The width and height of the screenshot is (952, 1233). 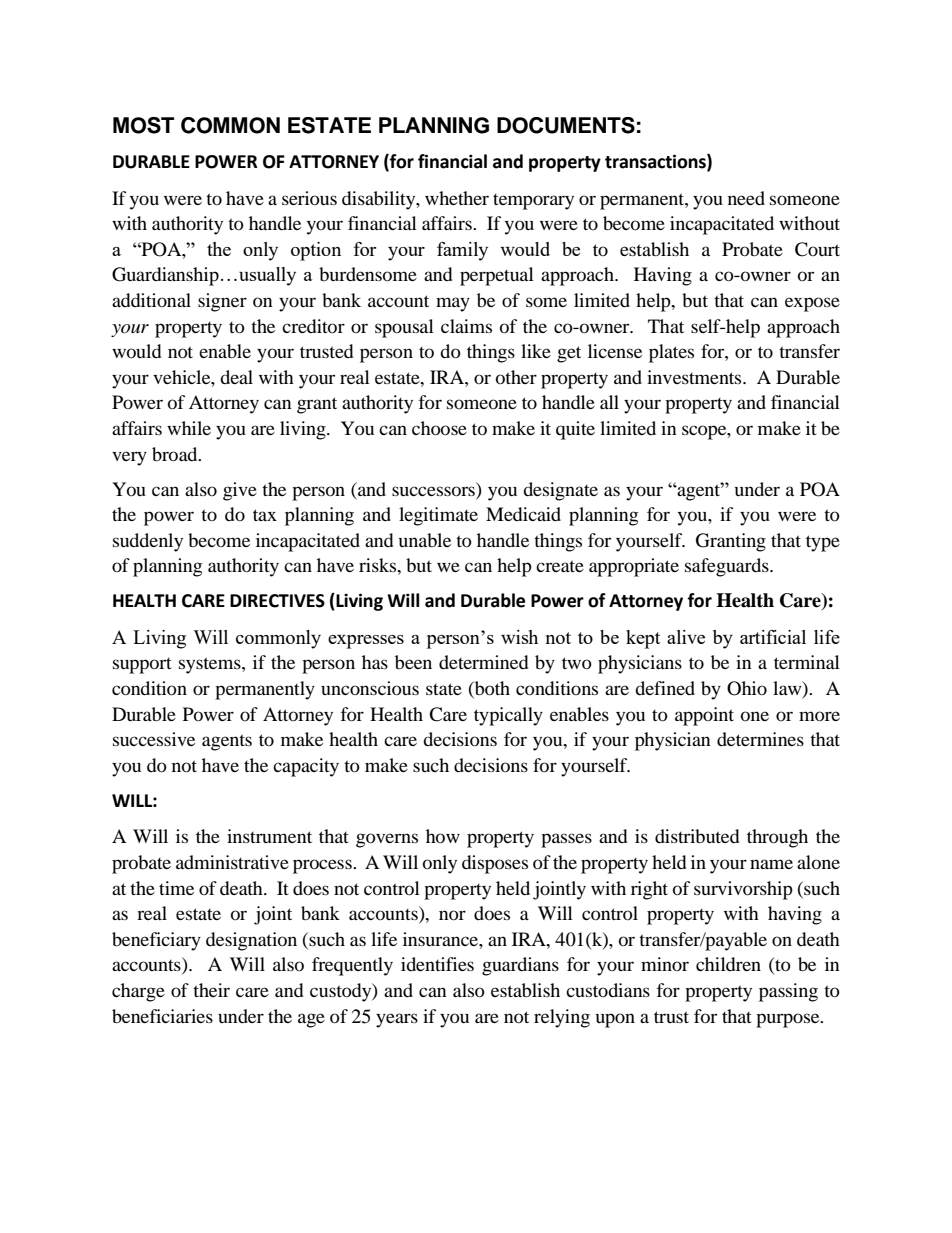 I want to click on DIRECTIVES, so click(x=277, y=601).
